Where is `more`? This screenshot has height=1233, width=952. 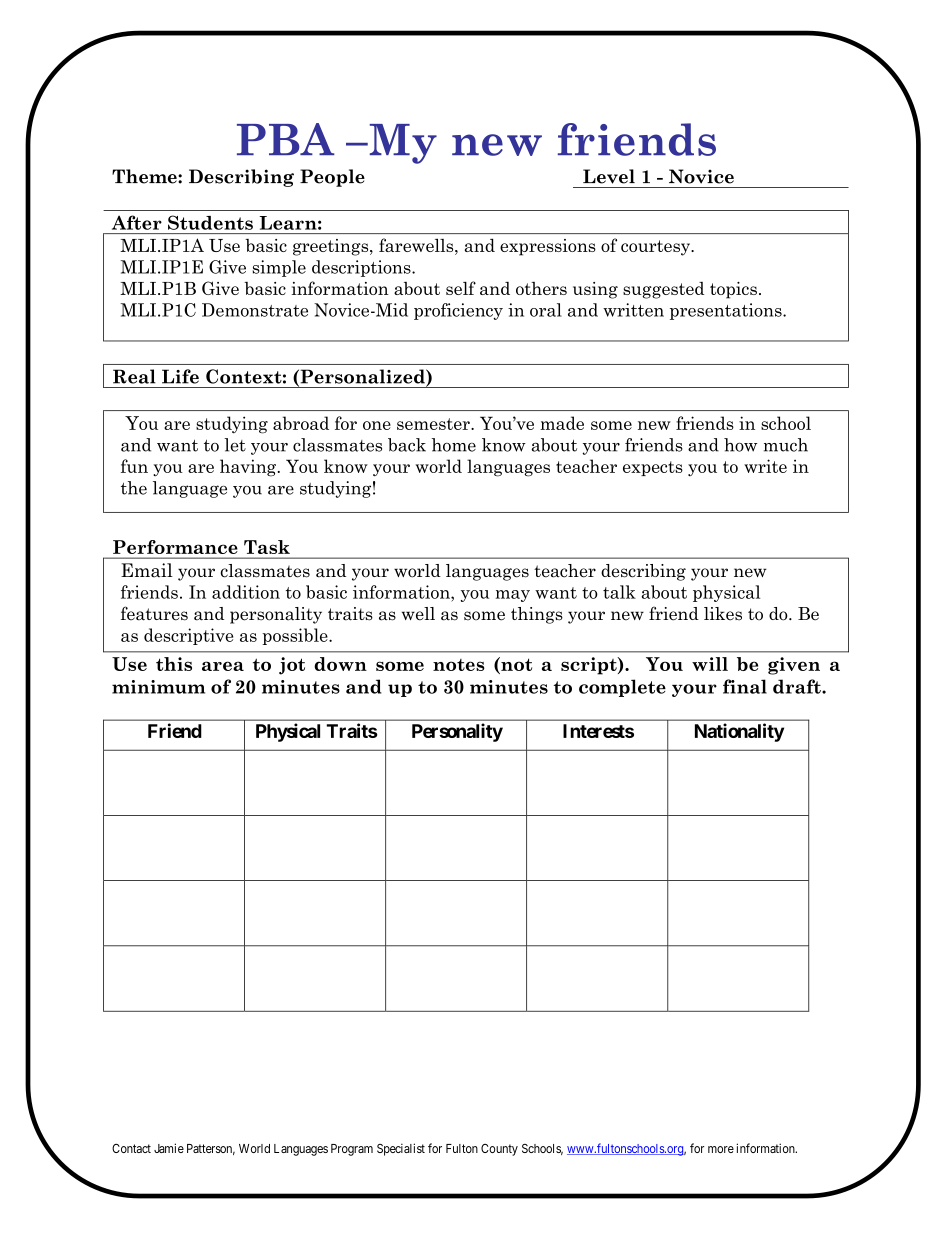 more is located at coordinates (721, 1149).
